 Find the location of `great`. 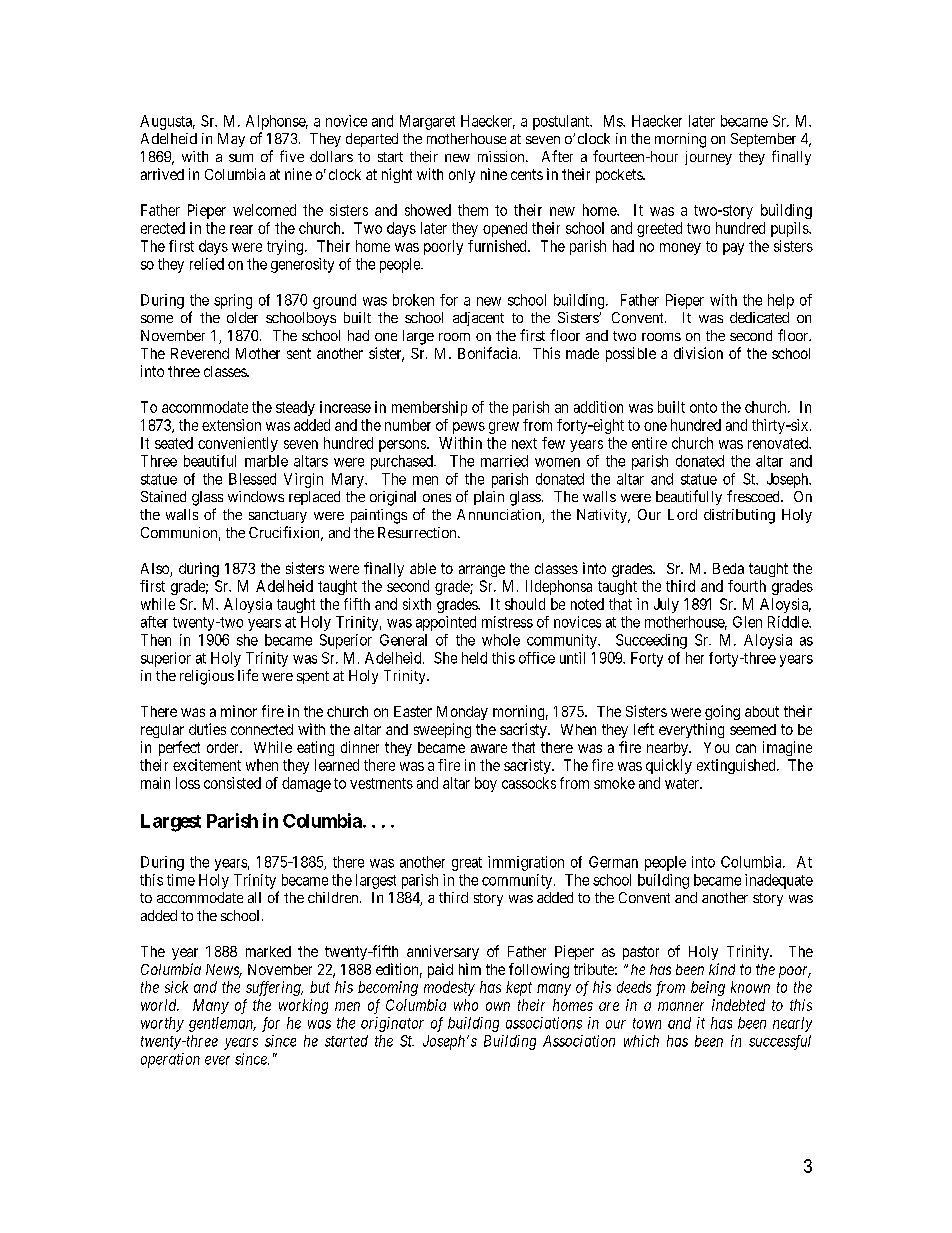

great is located at coordinates (467, 864).
